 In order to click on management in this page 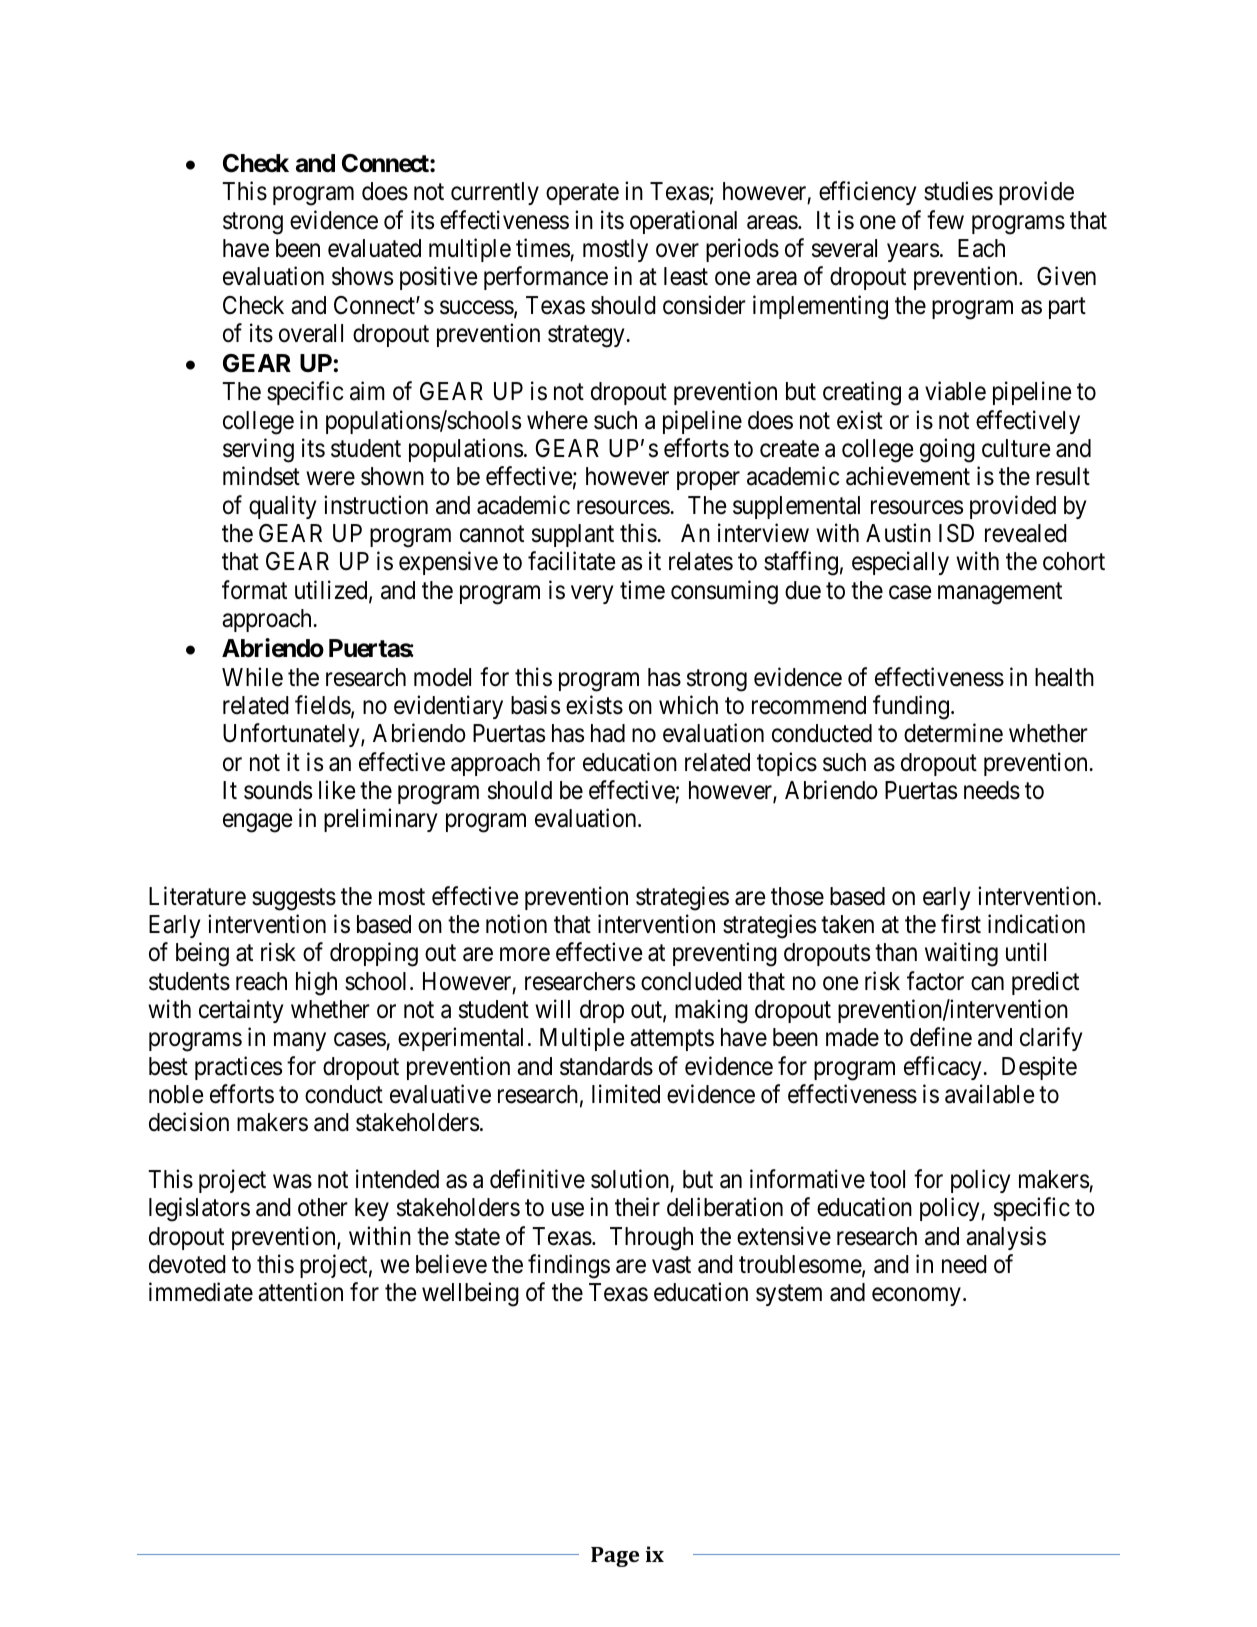, I will do `click(1000, 594)`.
